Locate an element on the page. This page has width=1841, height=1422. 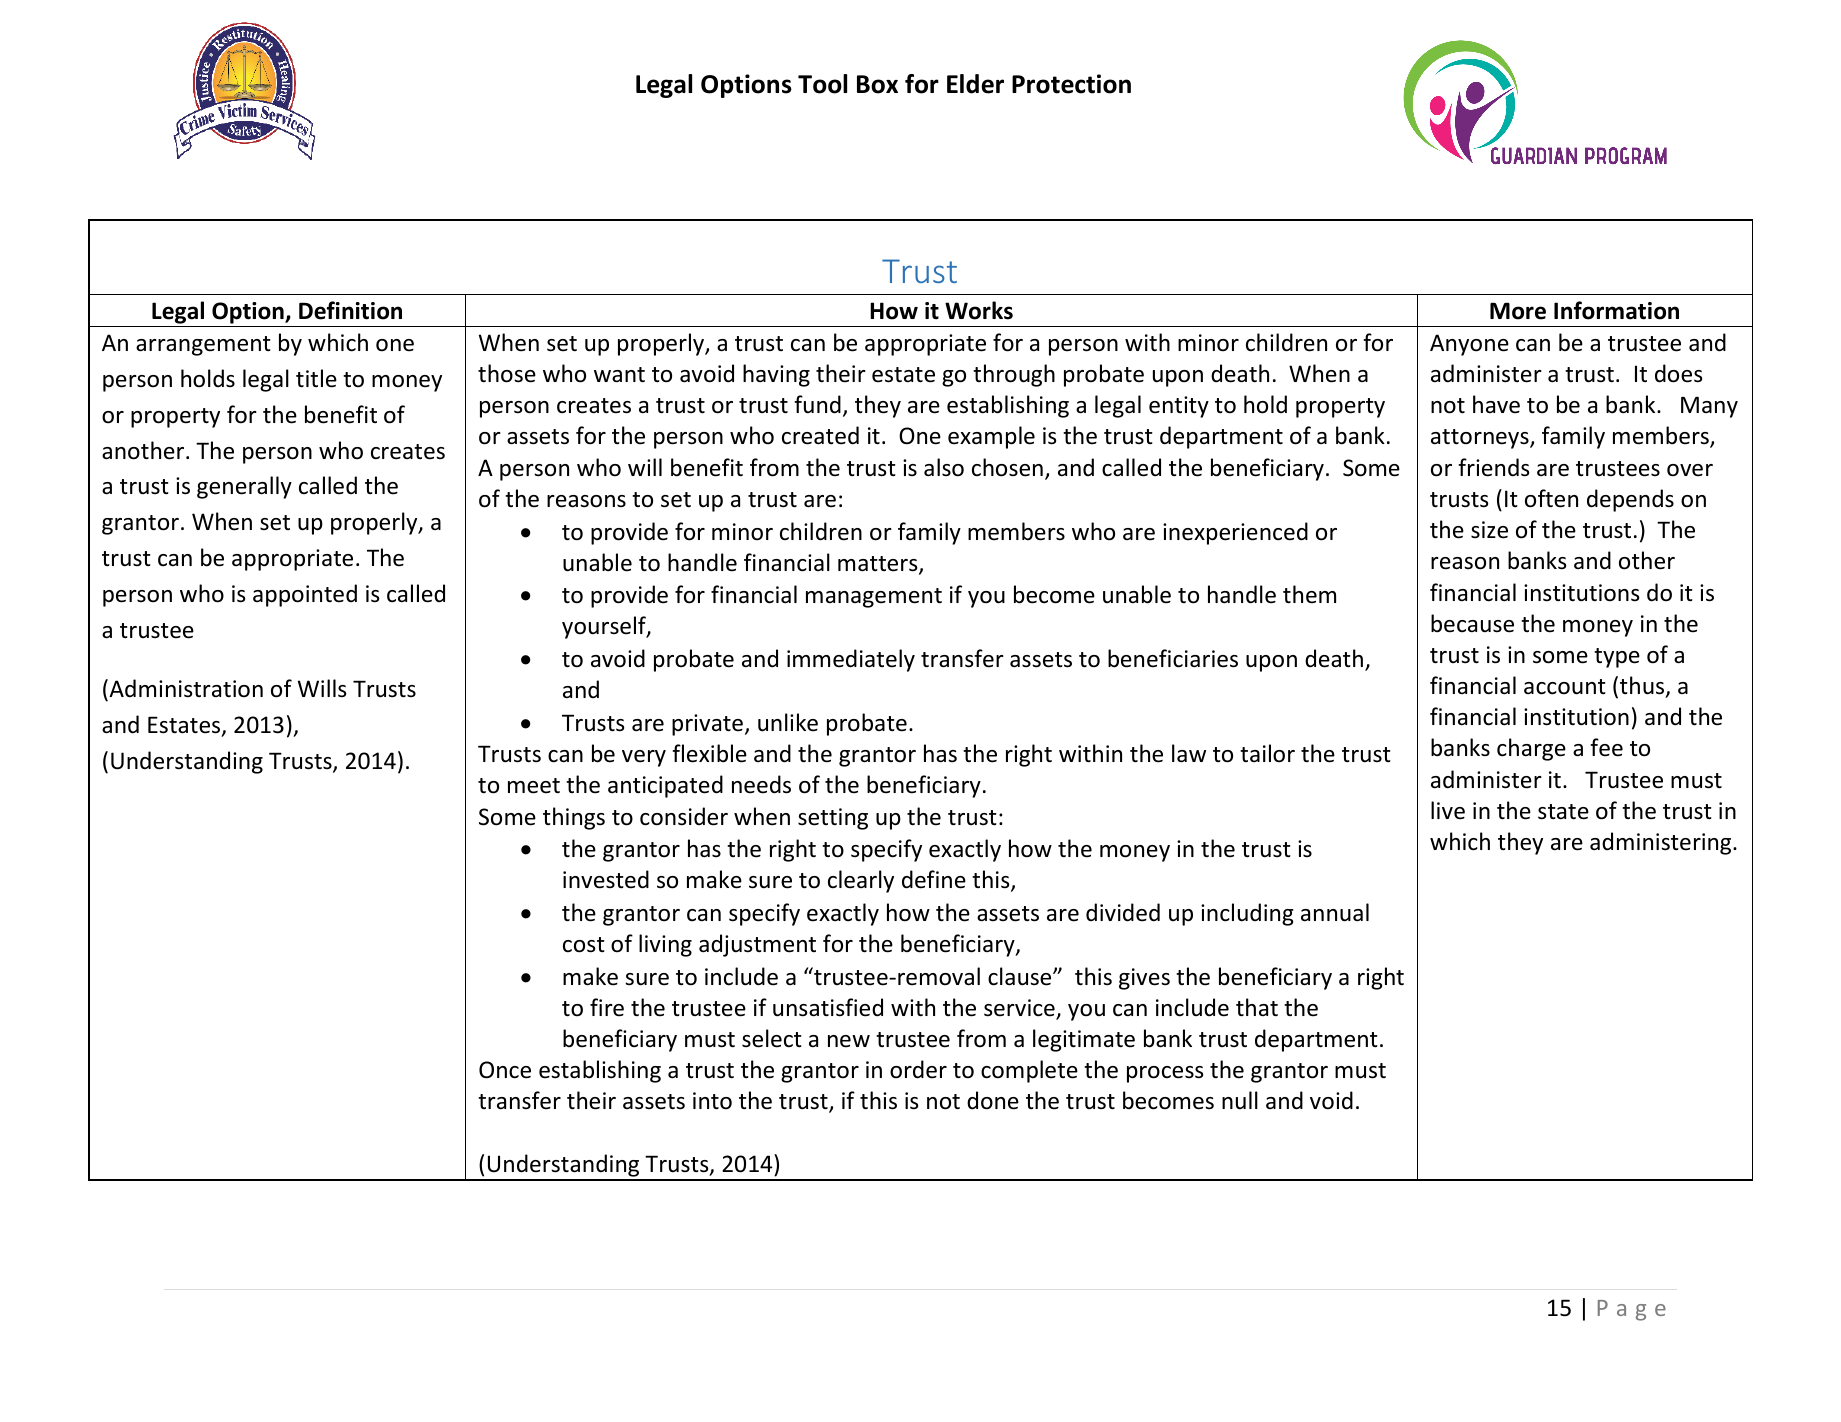
charge is located at coordinates (1531, 749).
